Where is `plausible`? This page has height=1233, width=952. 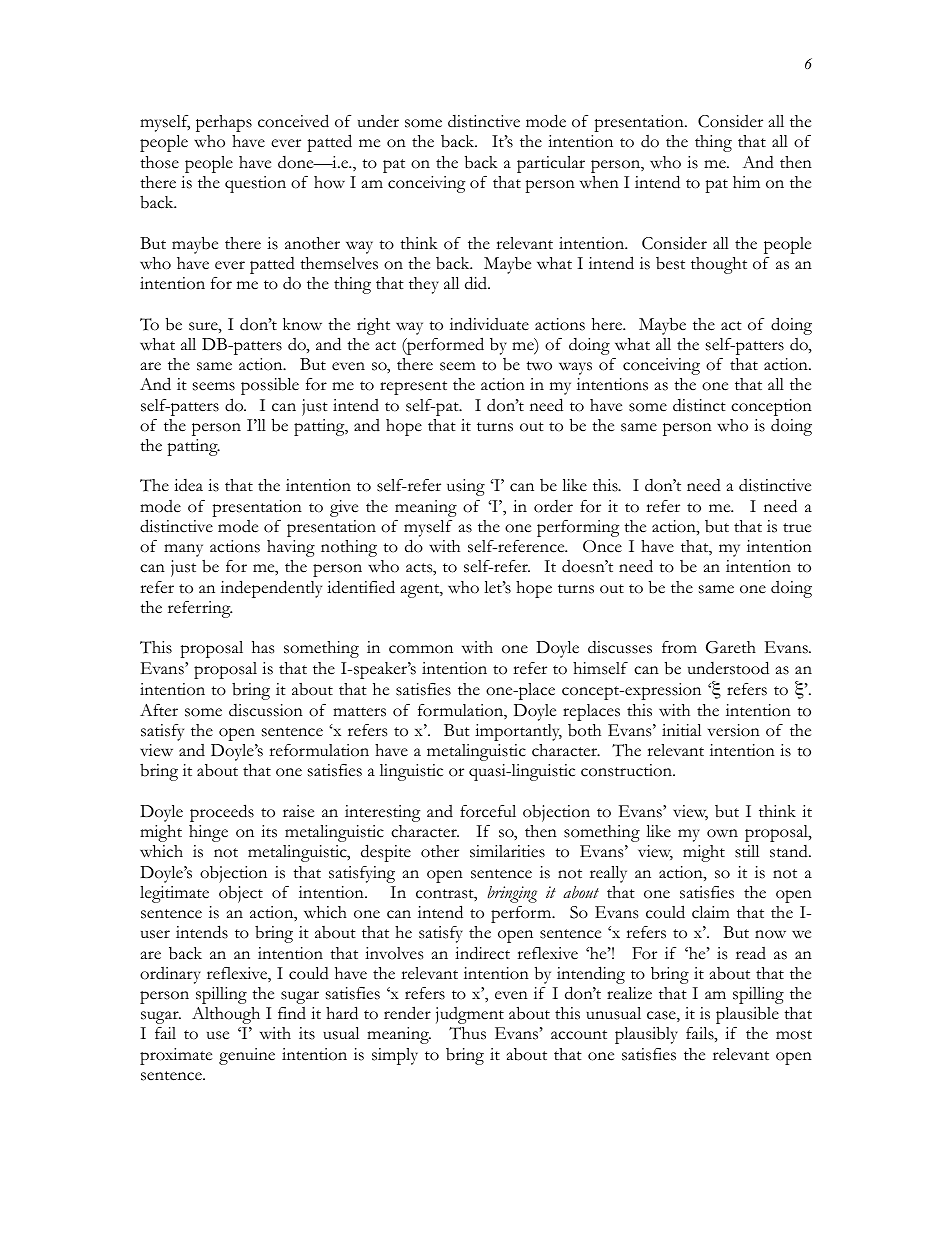 plausible is located at coordinates (747, 1015).
